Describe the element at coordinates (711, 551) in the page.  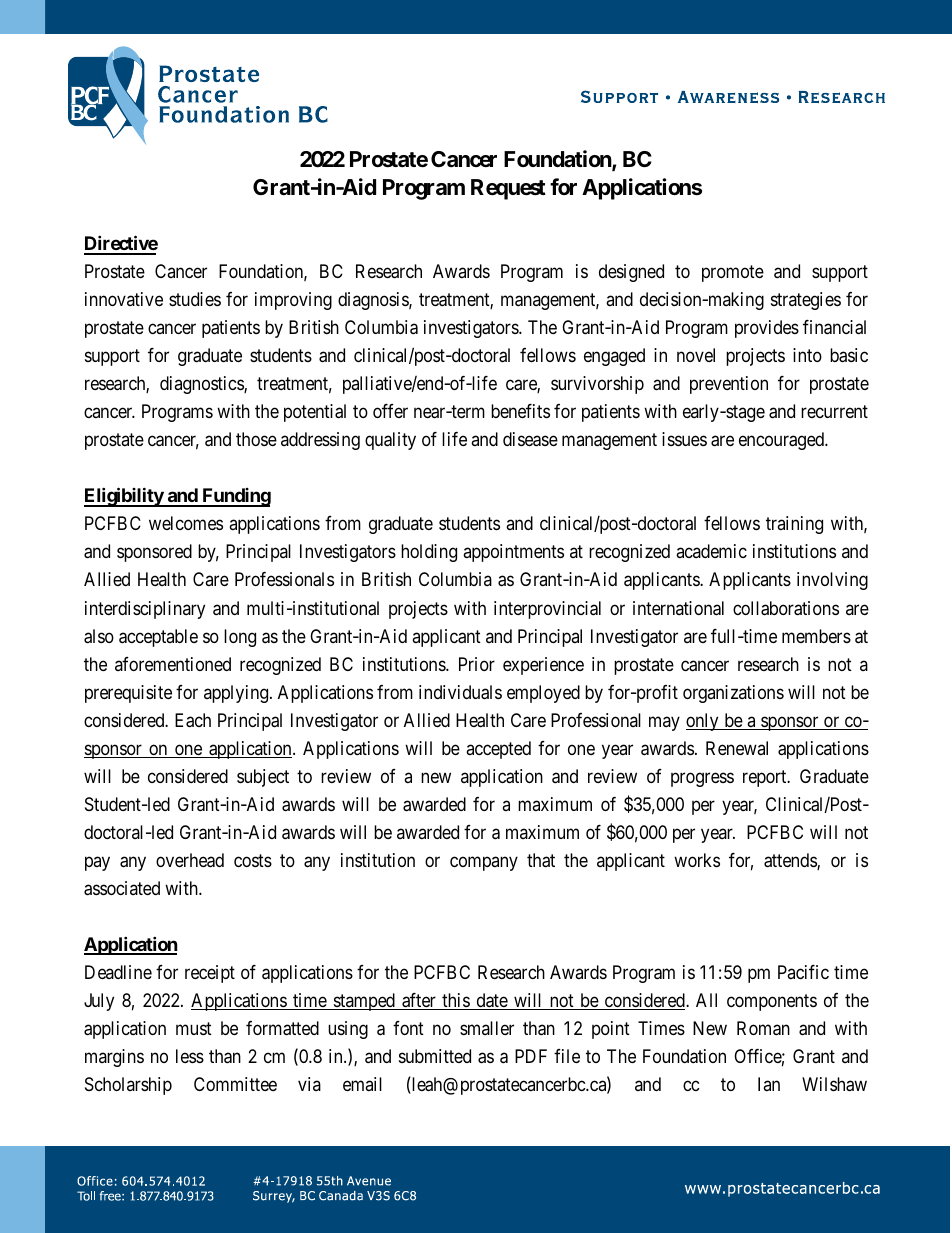
I see `academic` at that location.
